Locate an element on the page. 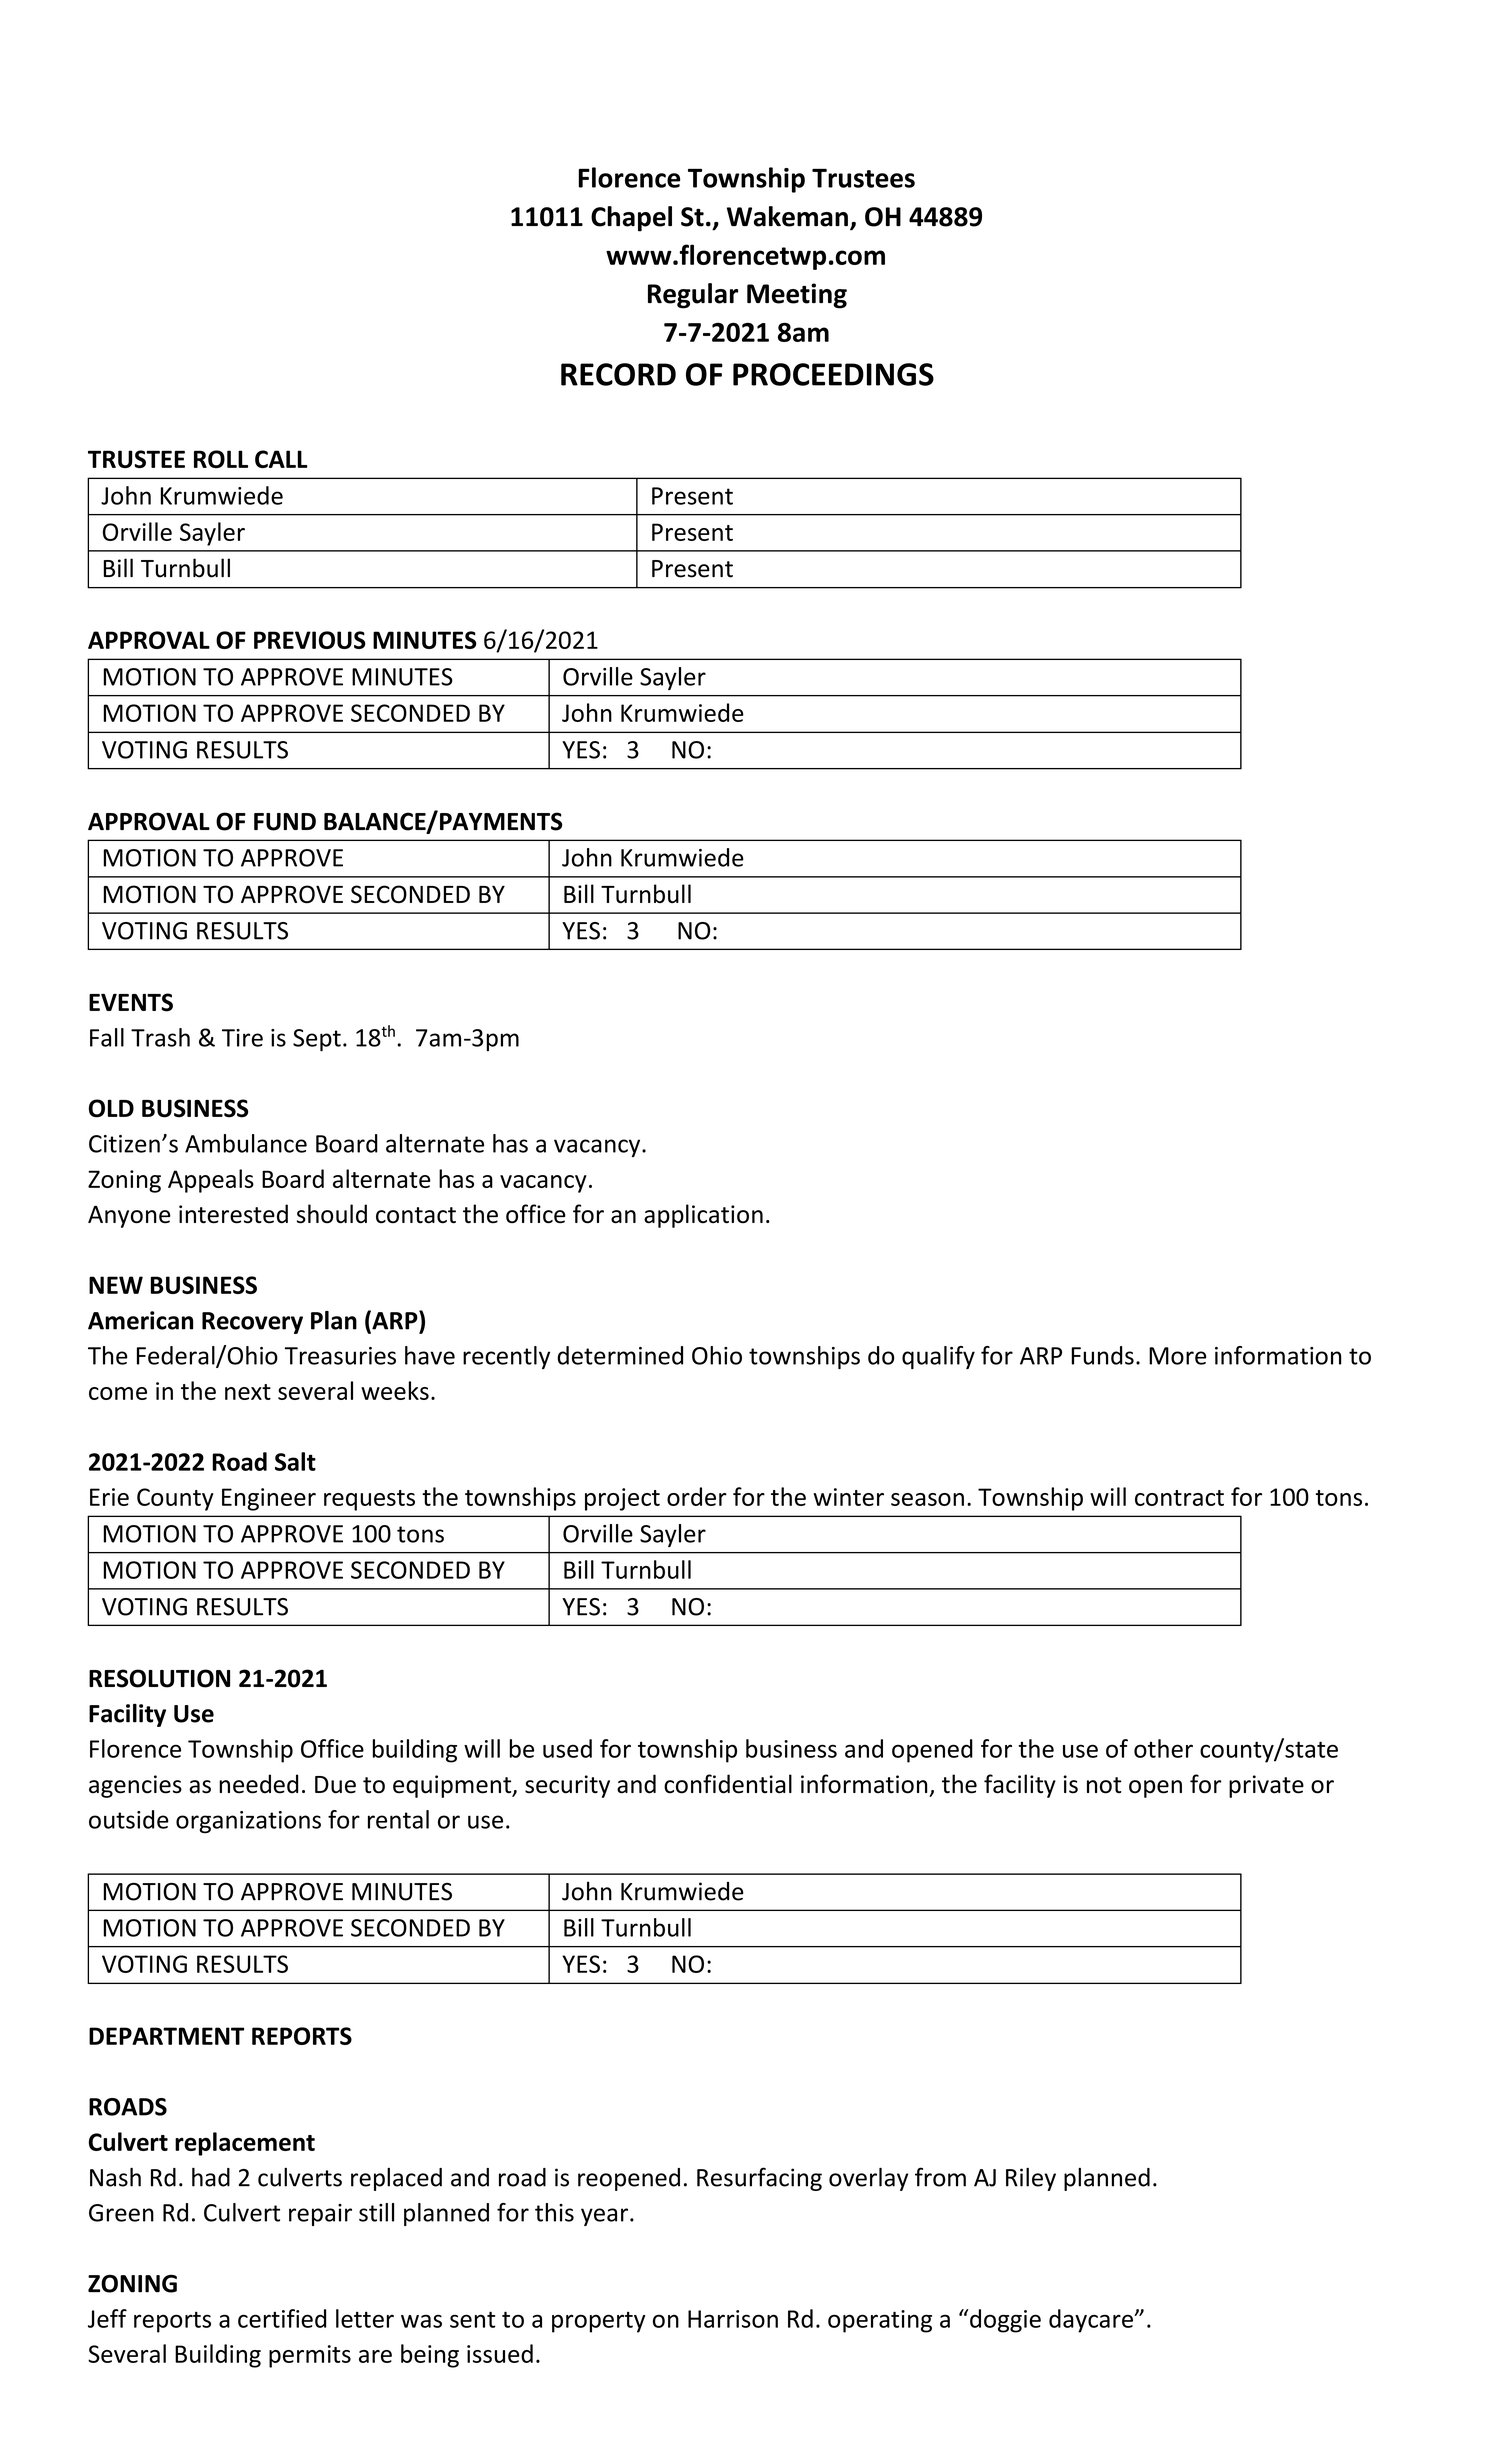 The image size is (1493, 2459). Recovery is located at coordinates (252, 1323).
